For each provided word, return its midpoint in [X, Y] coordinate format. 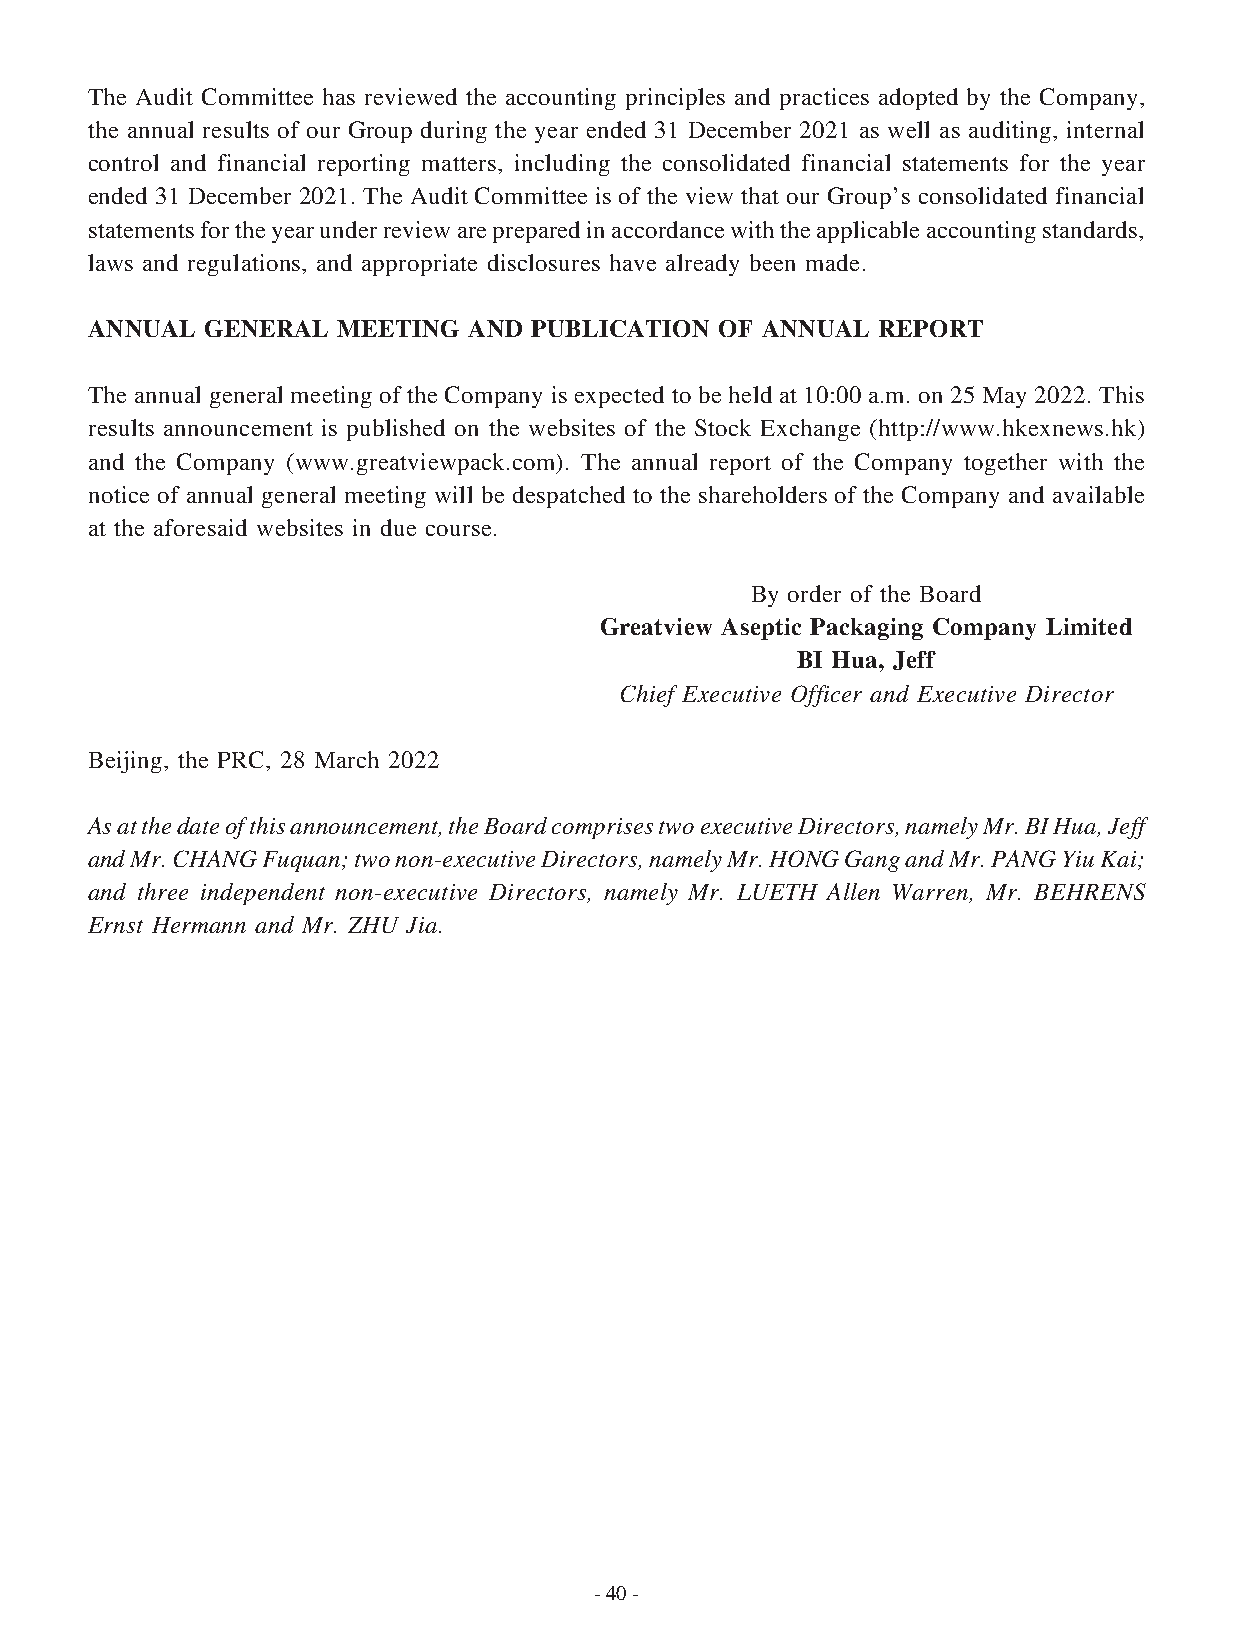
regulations [245, 265]
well [908, 129]
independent [263, 894]
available [1098, 494]
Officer [826, 696]
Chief [649, 696]
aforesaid [200, 527]
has [339, 96]
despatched [569, 497]
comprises [602, 828]
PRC [242, 759]
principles [675, 99]
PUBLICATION [620, 328]
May [1004, 397]
